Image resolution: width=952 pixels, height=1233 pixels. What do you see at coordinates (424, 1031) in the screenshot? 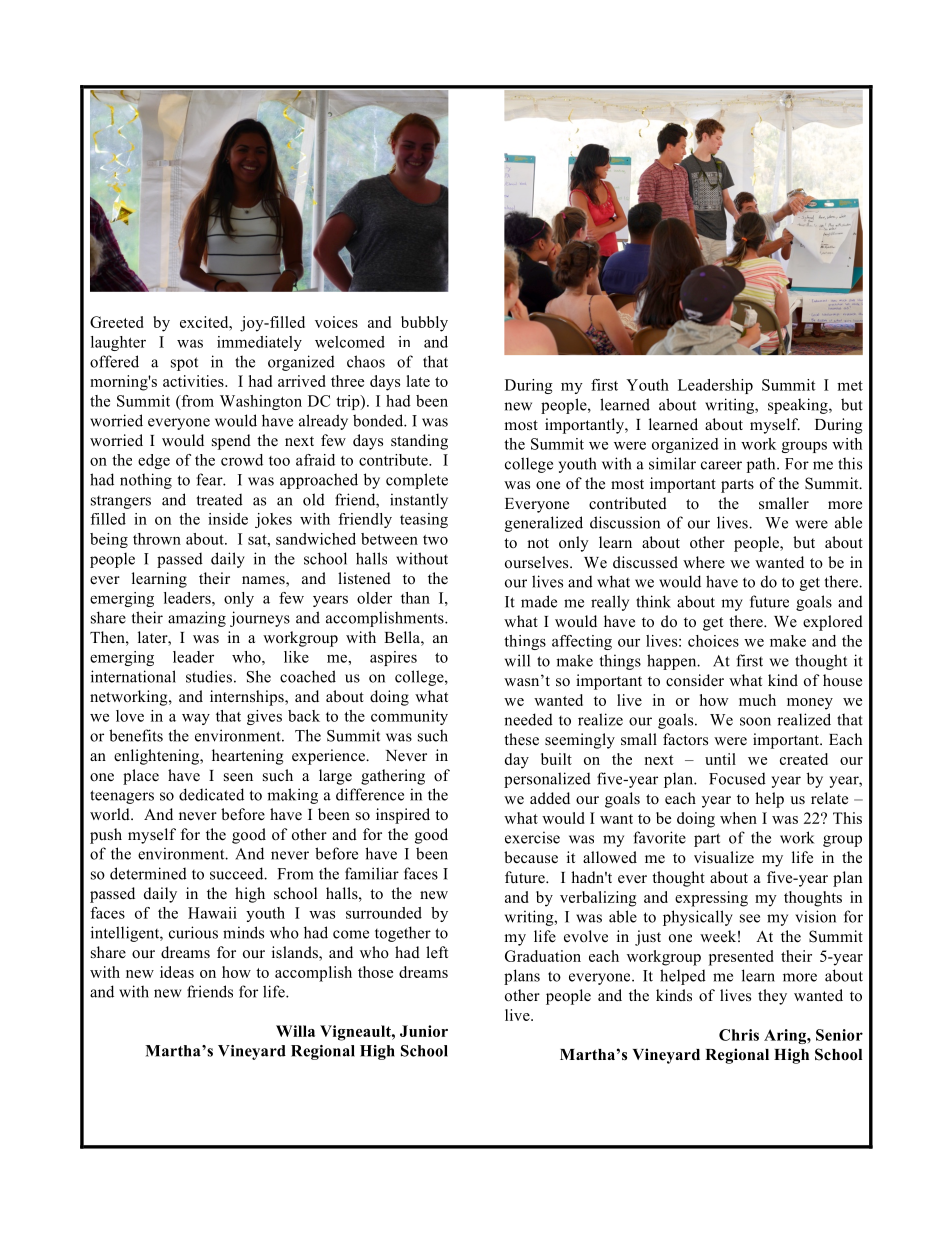
I see `Junior` at bounding box center [424, 1031].
